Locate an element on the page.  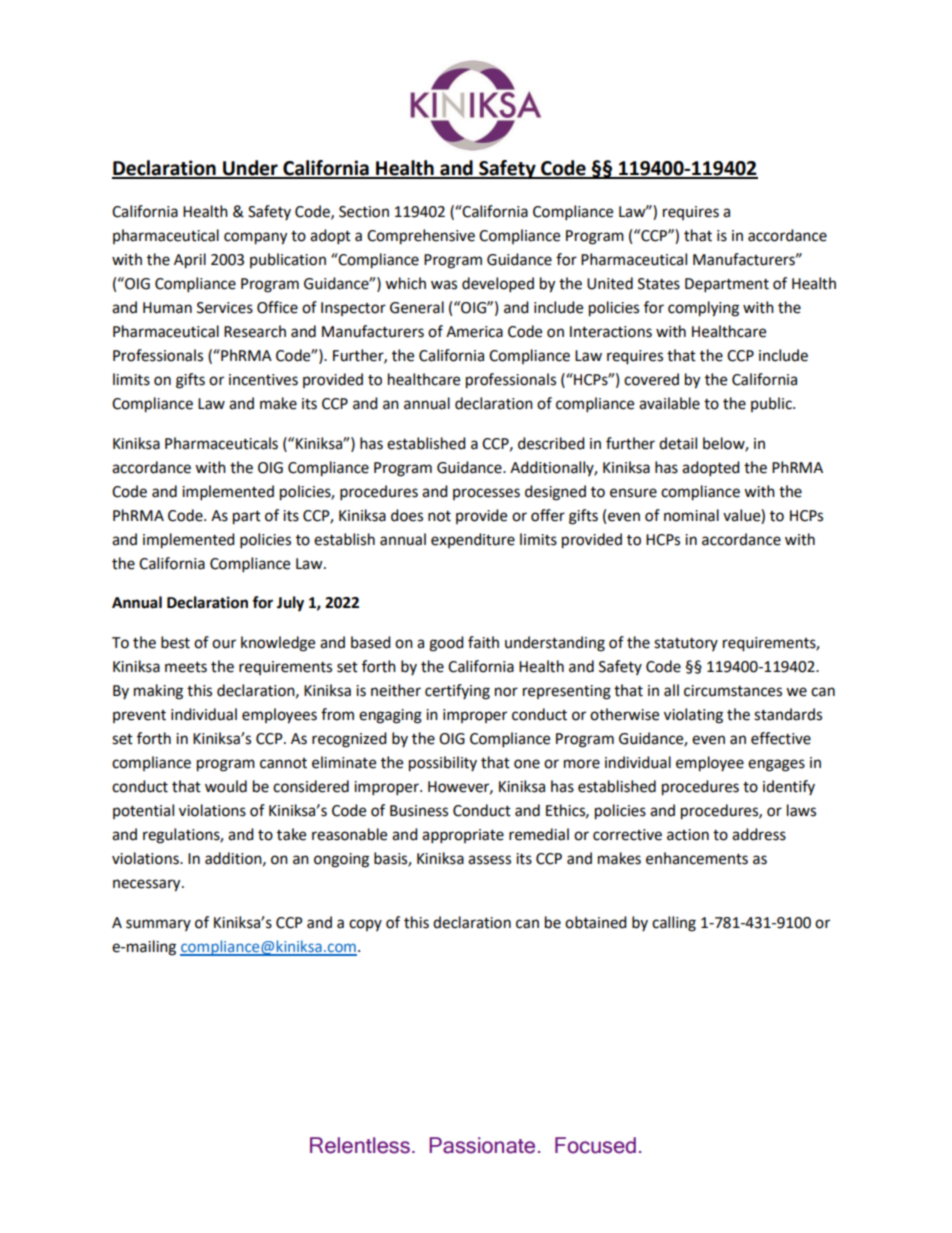
States is located at coordinates (659, 284).
